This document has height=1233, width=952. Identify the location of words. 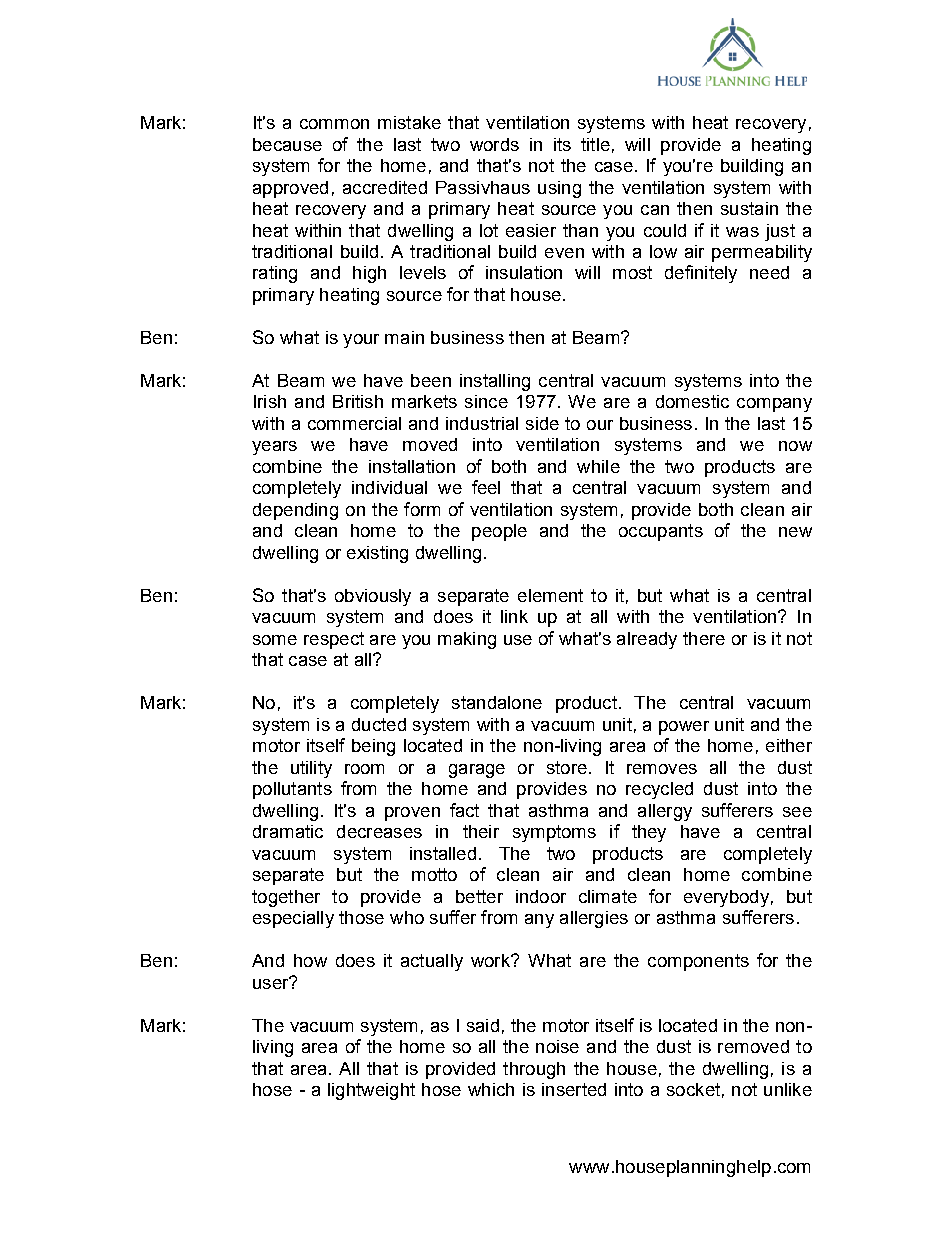
(494, 144).
